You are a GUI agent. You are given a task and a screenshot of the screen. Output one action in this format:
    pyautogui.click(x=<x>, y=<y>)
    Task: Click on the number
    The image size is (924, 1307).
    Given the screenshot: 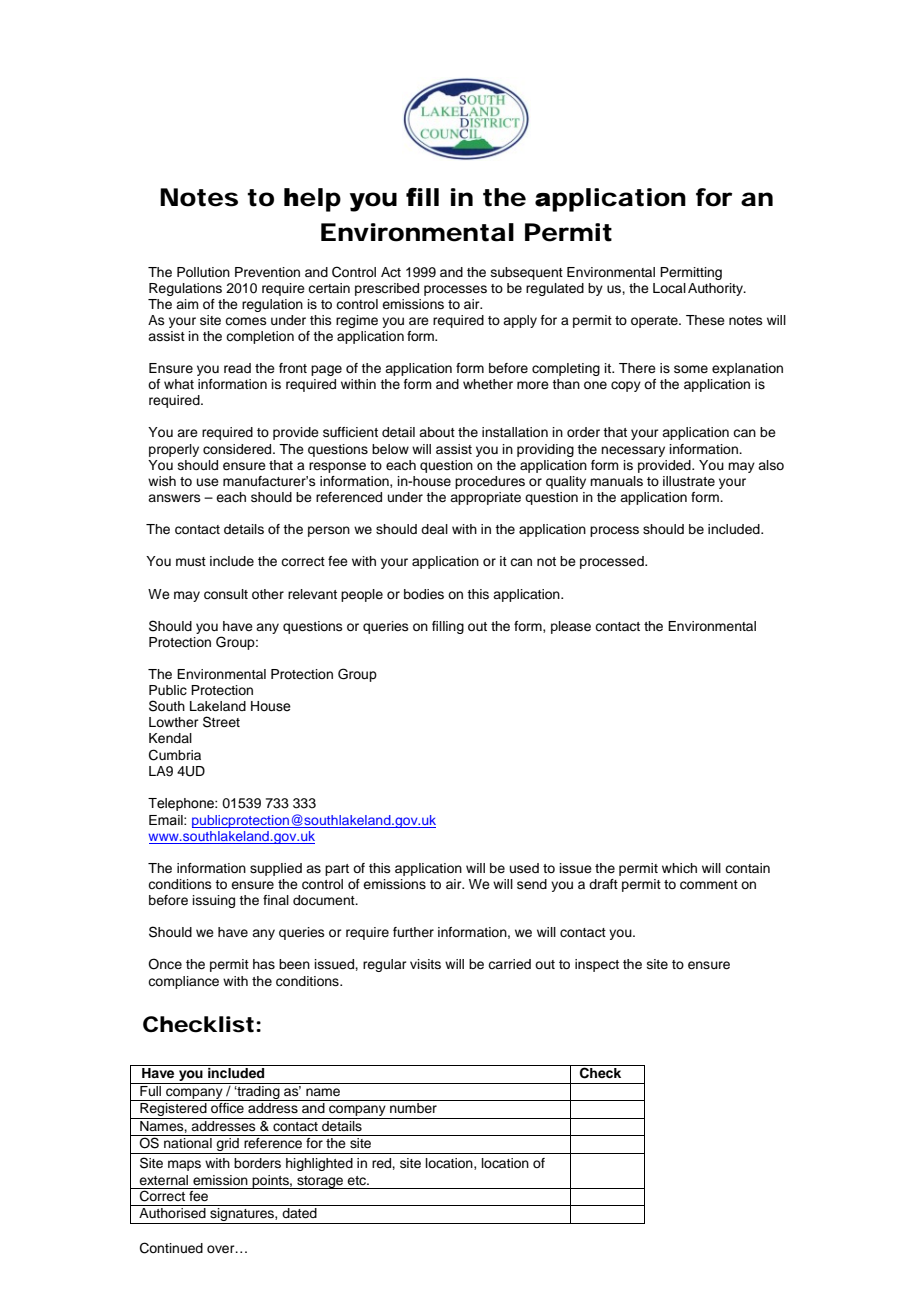 What is the action you would take?
    pyautogui.click(x=413, y=1108)
